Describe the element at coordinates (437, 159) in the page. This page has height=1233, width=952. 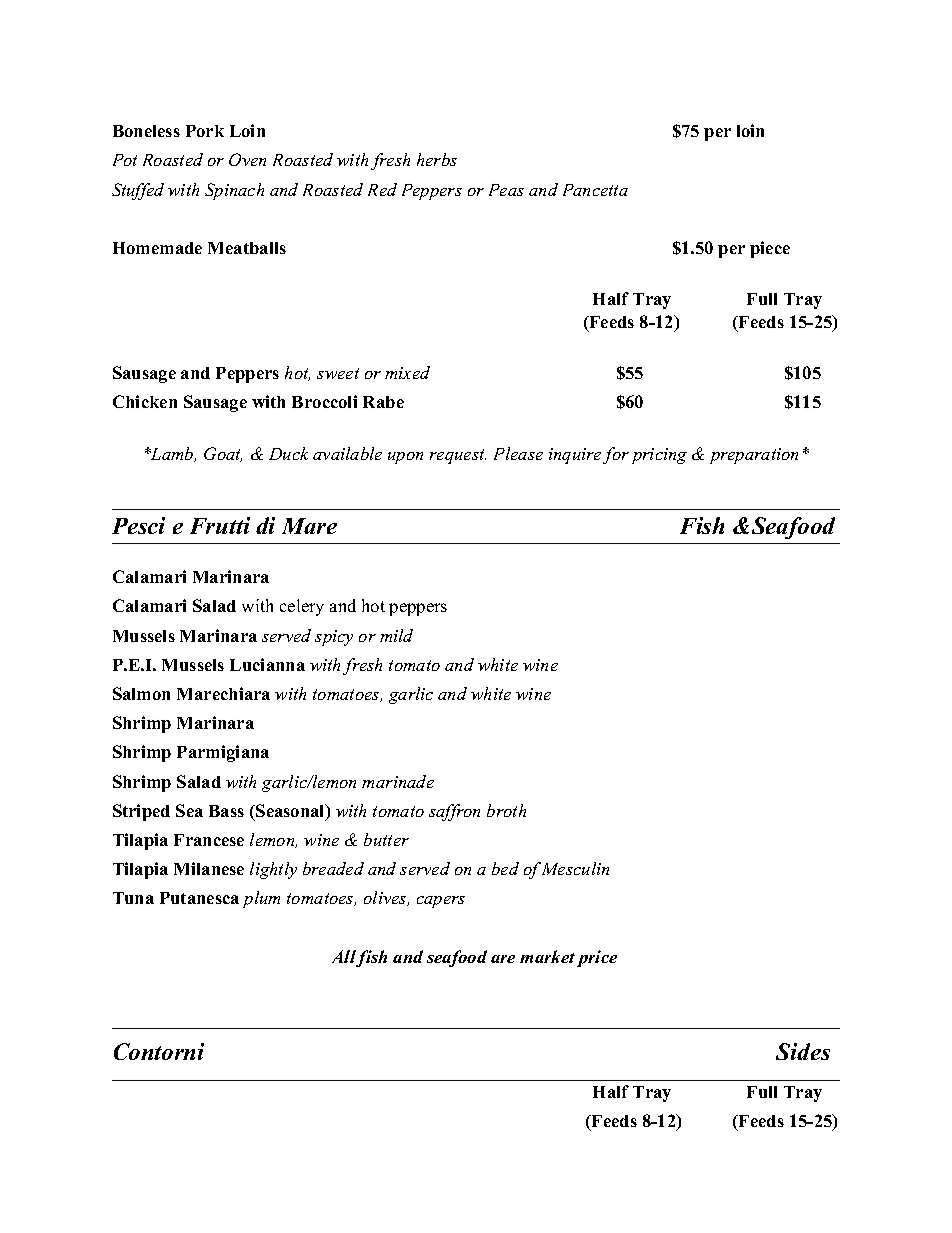
I see `herbs` at that location.
